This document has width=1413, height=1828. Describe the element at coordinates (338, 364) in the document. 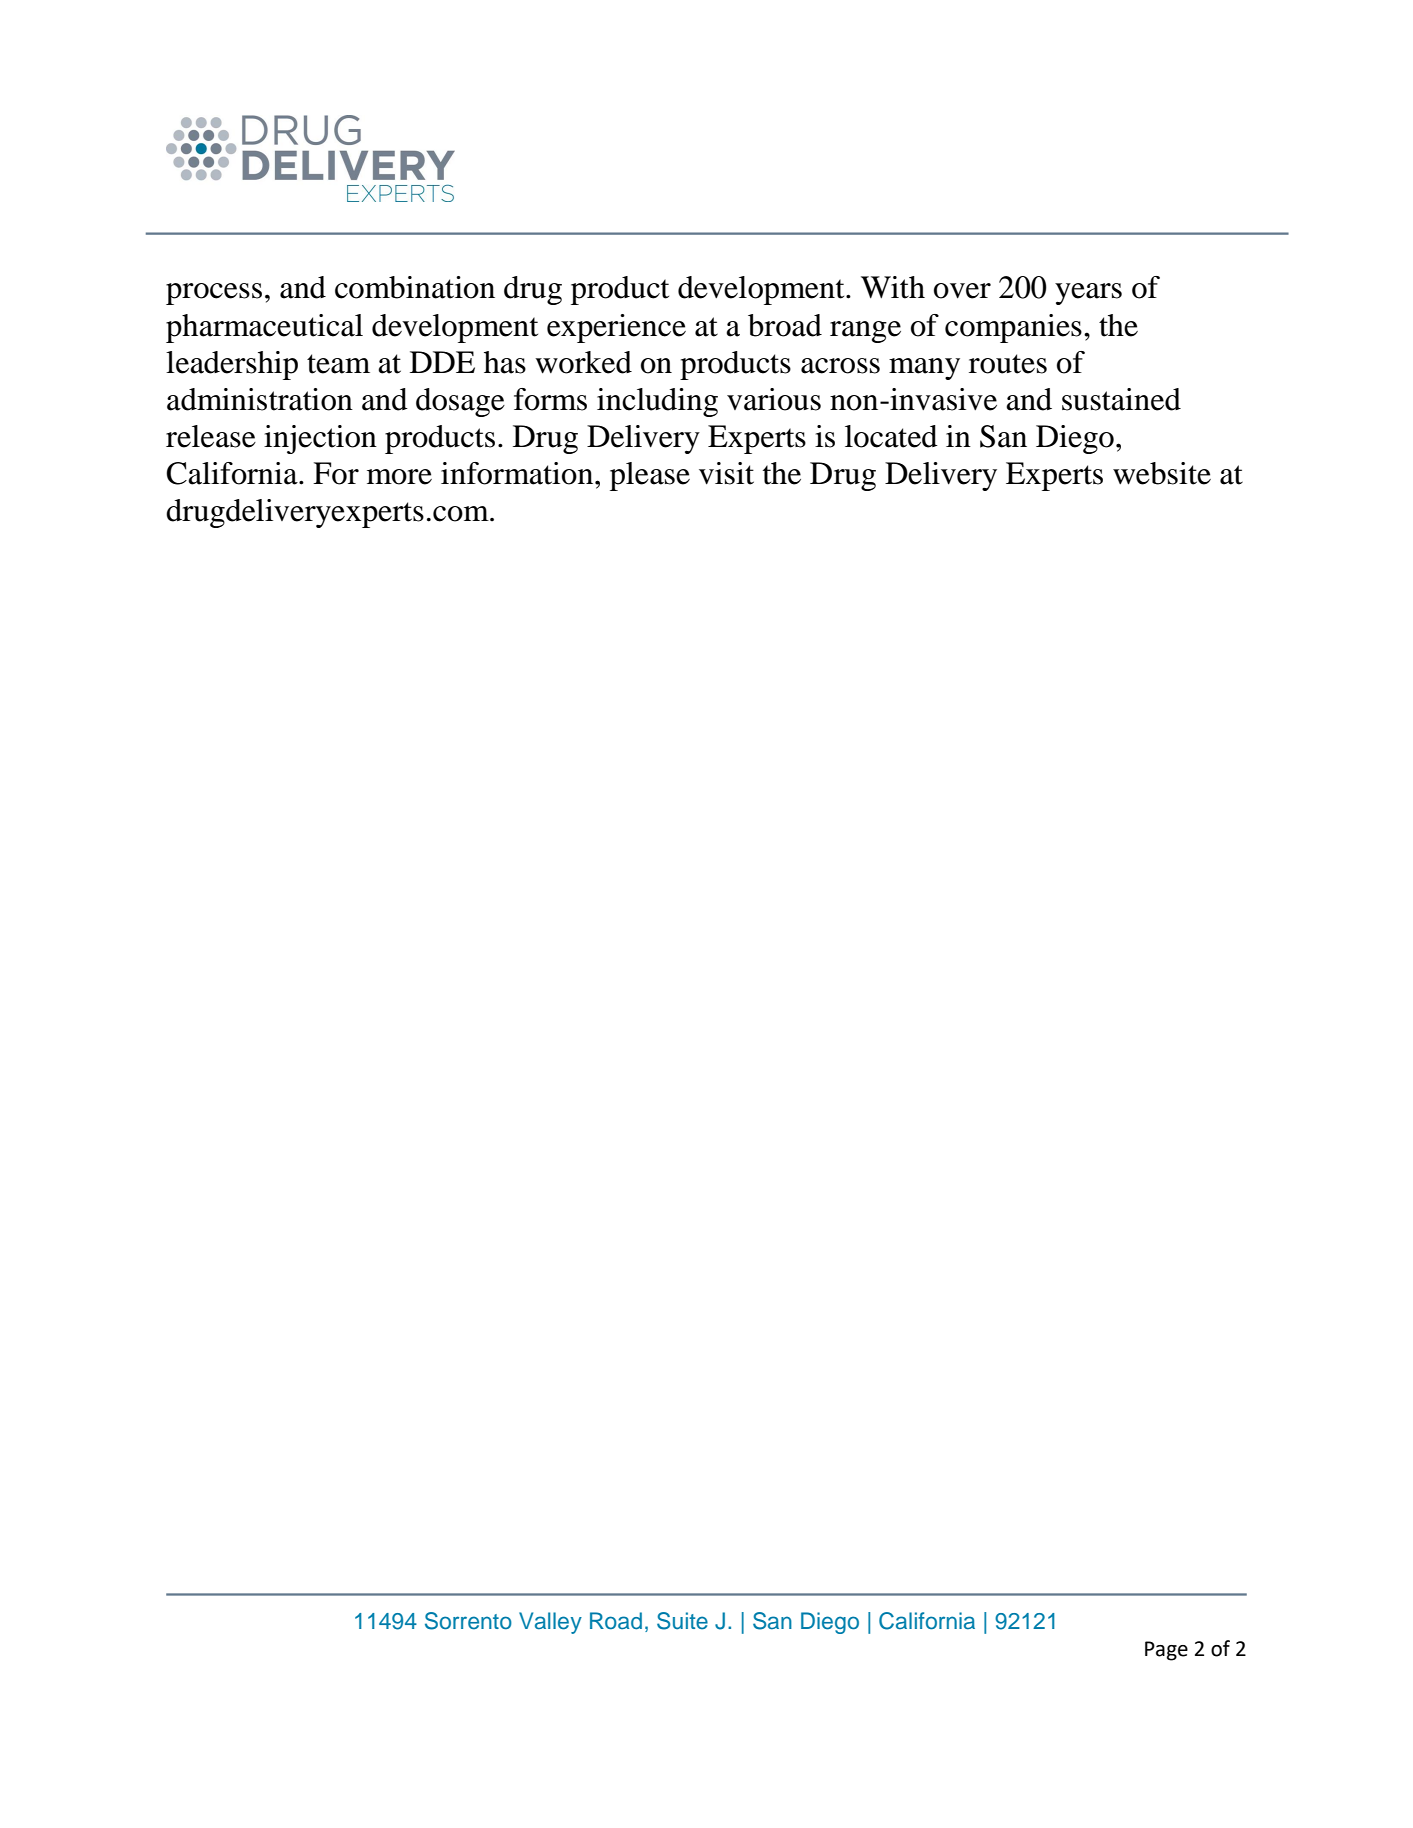

I see `team` at that location.
